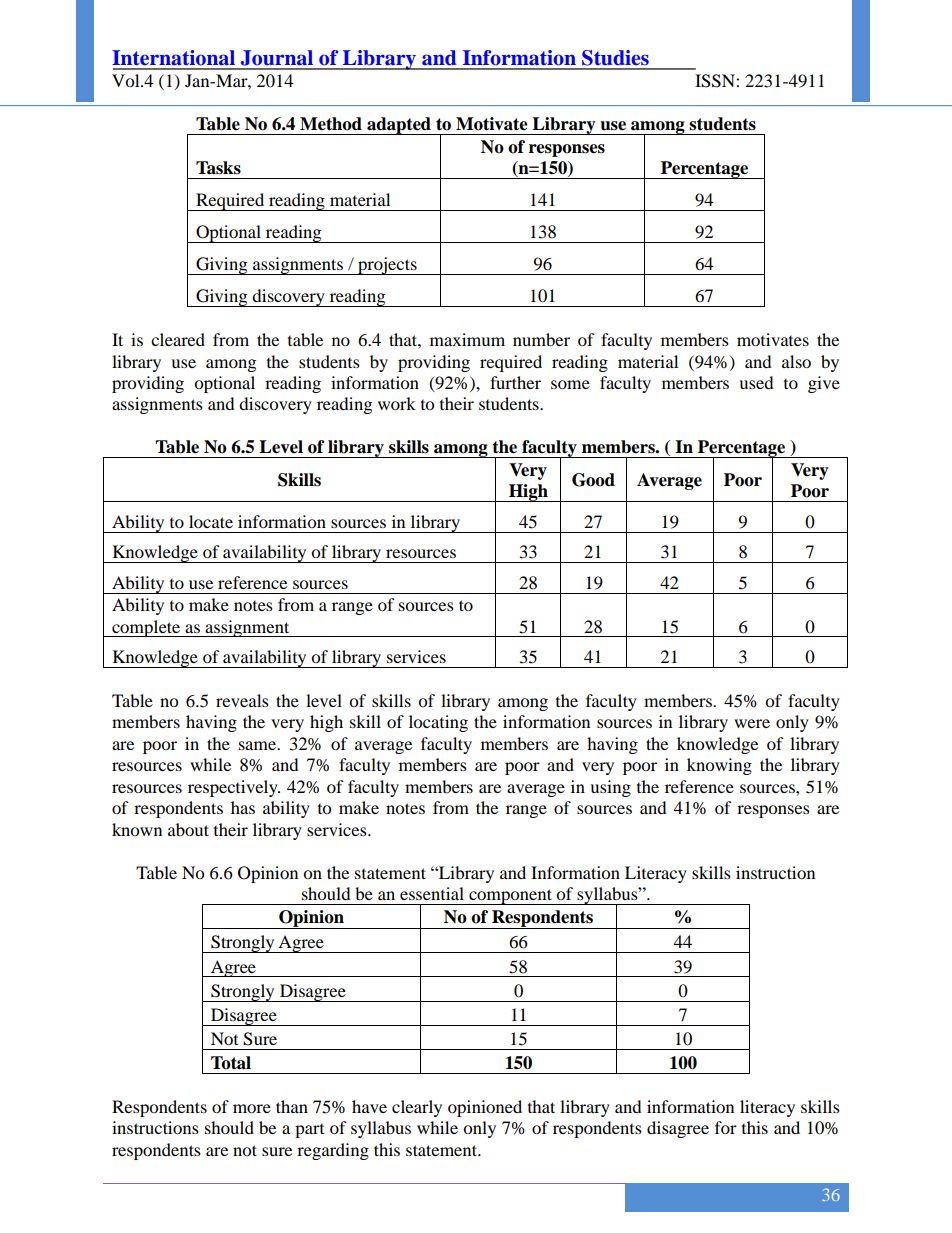  What do you see at coordinates (756, 382) in the document?
I see `used` at bounding box center [756, 382].
